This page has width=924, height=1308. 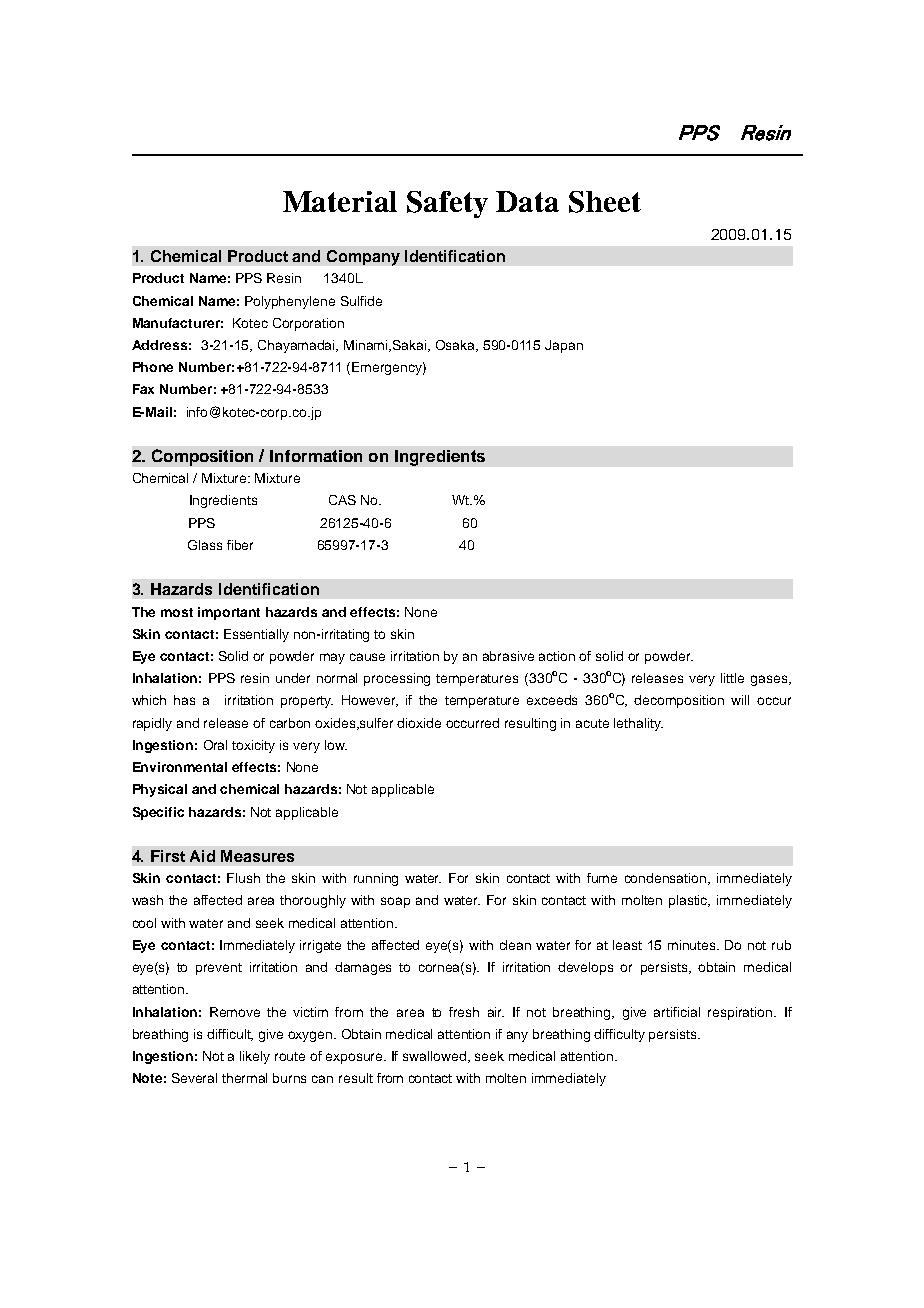 I want to click on little, so click(x=732, y=678).
